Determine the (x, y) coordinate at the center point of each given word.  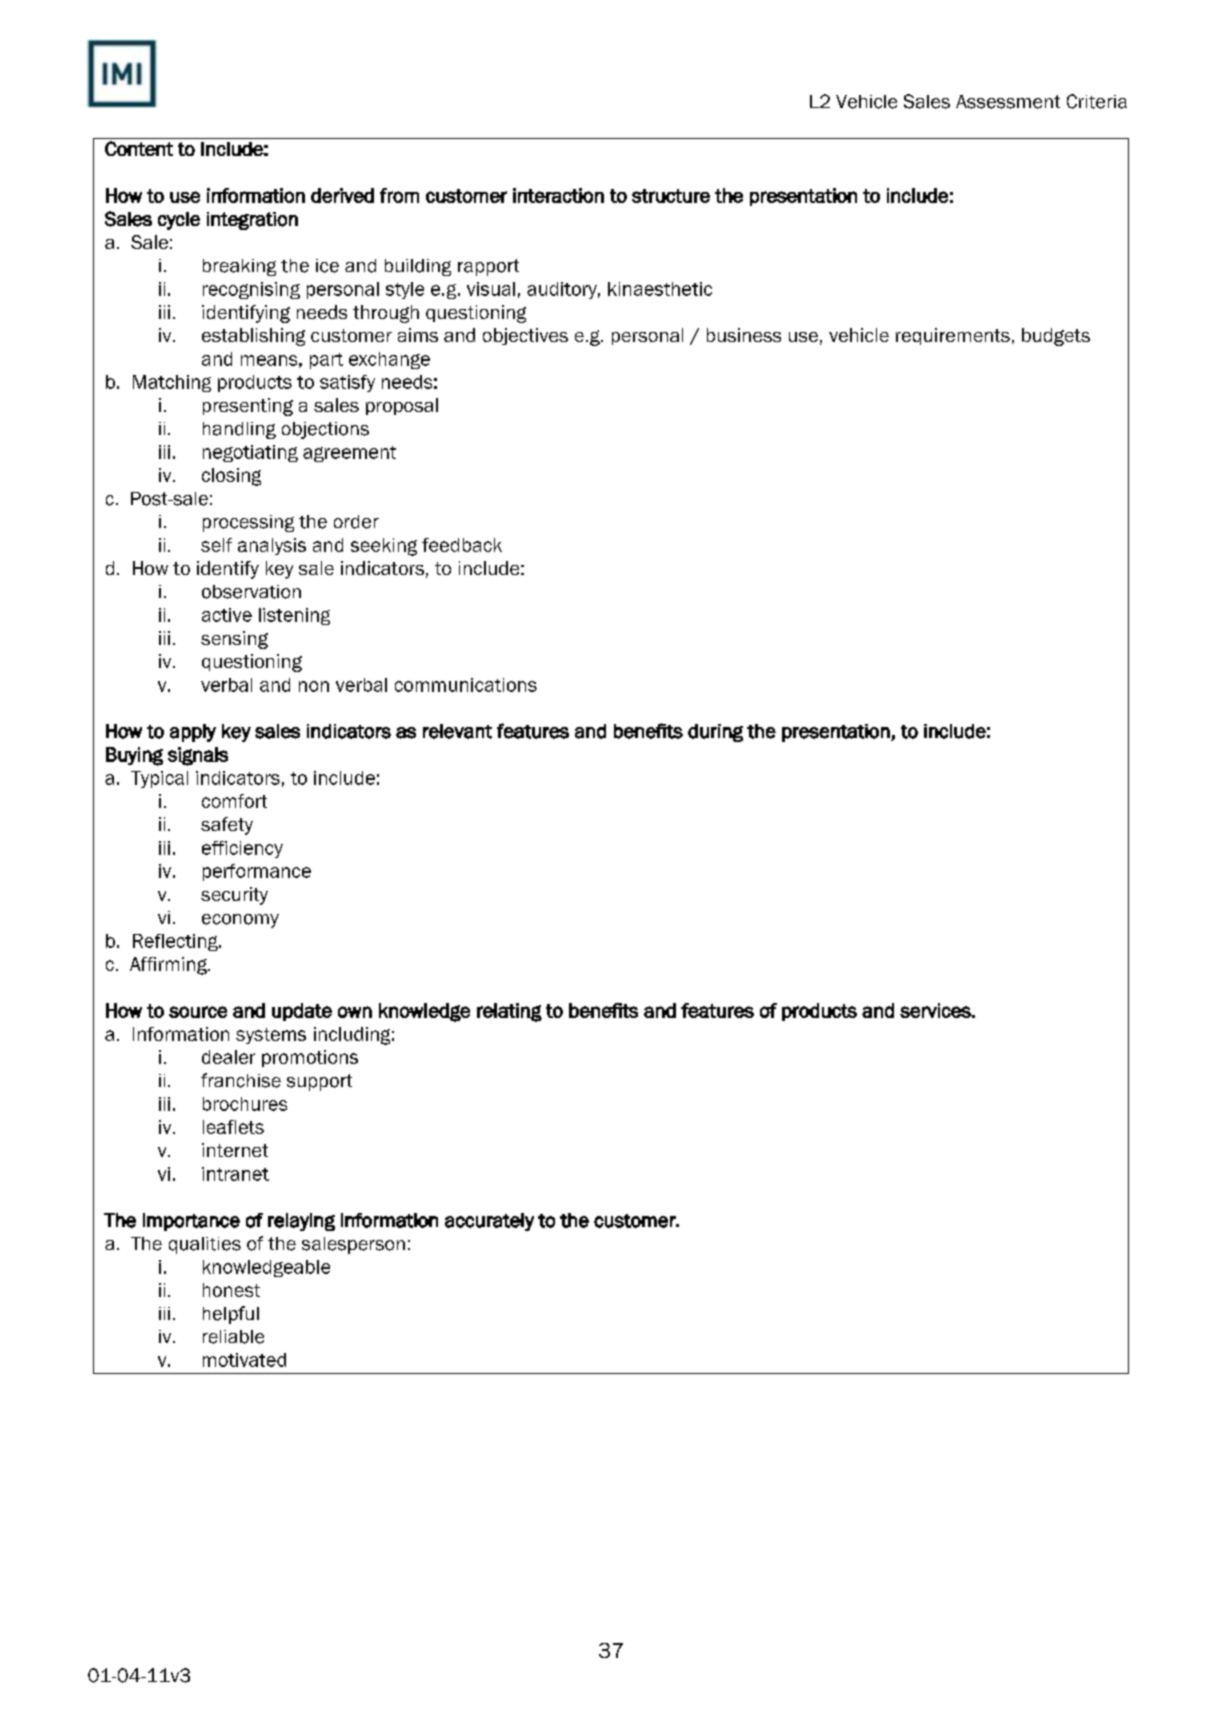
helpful (231, 1315)
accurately (489, 1222)
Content (139, 148)
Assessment (1008, 102)
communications (466, 685)
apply (193, 733)
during (715, 733)
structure (671, 196)
